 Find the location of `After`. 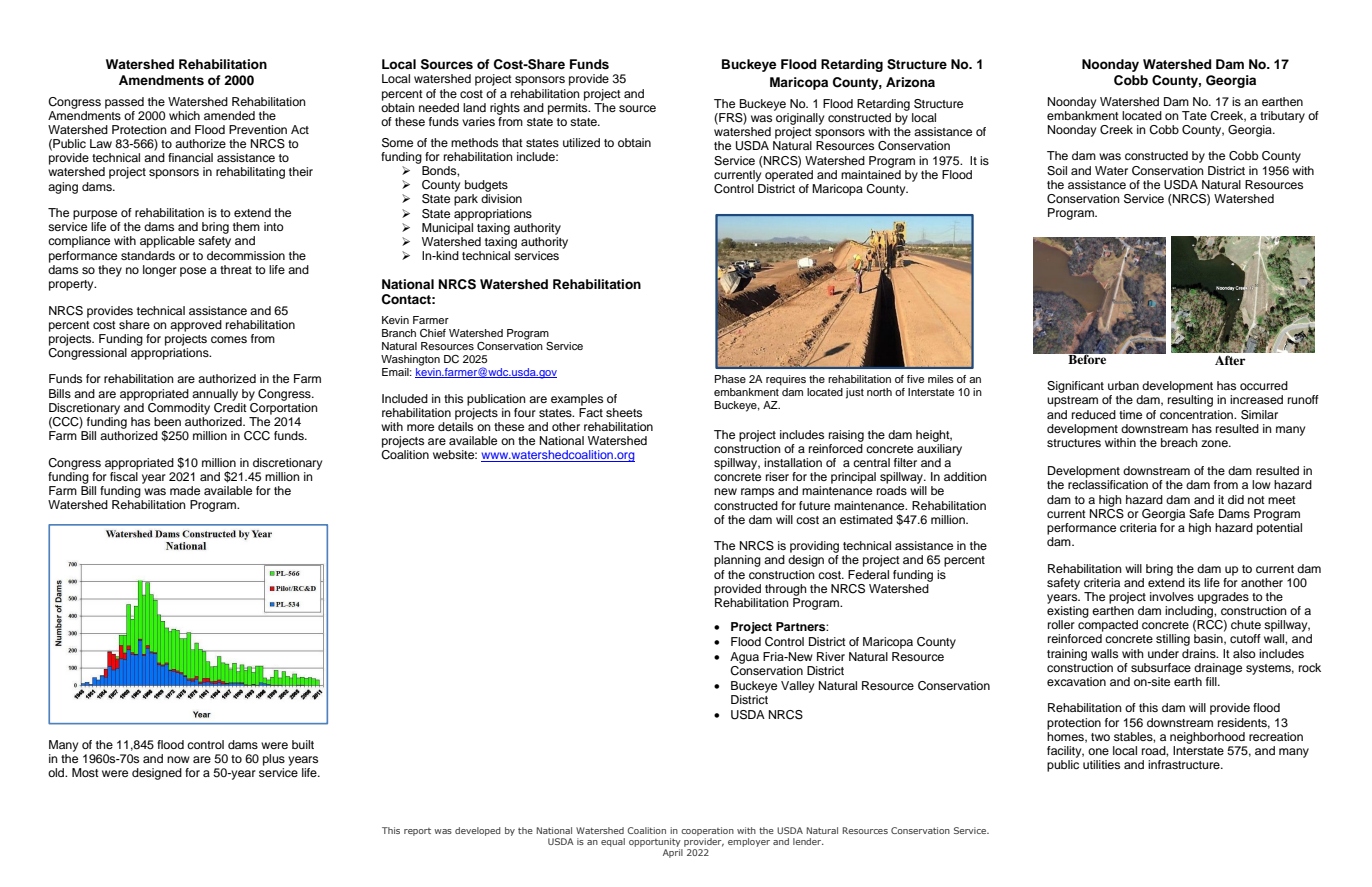

After is located at coordinates (1230, 360).
